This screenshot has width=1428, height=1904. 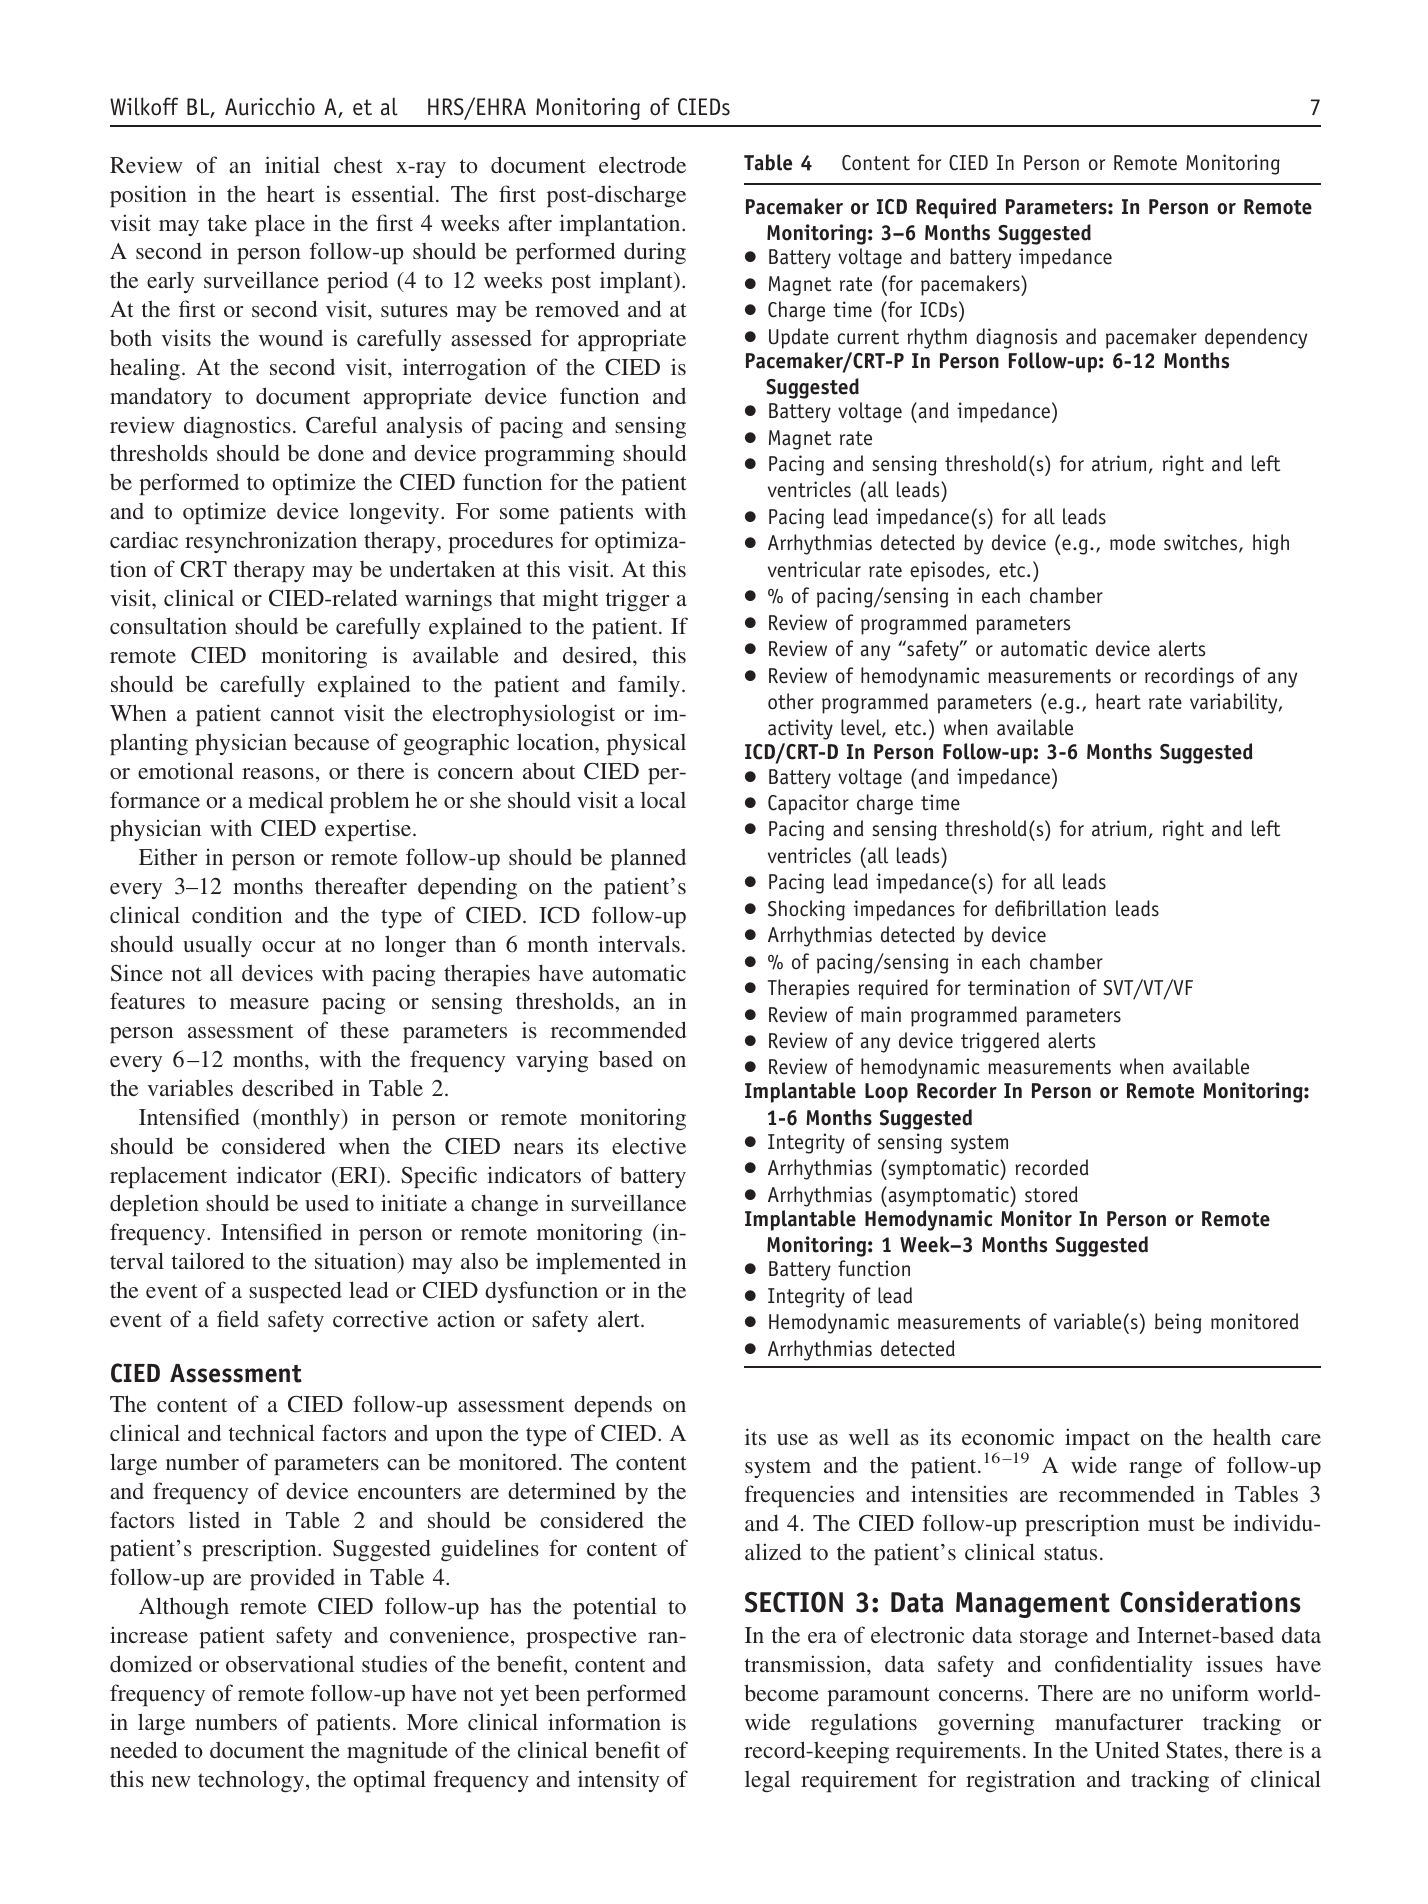 What do you see at coordinates (251, 1781) in the screenshot?
I see `technology` at bounding box center [251, 1781].
